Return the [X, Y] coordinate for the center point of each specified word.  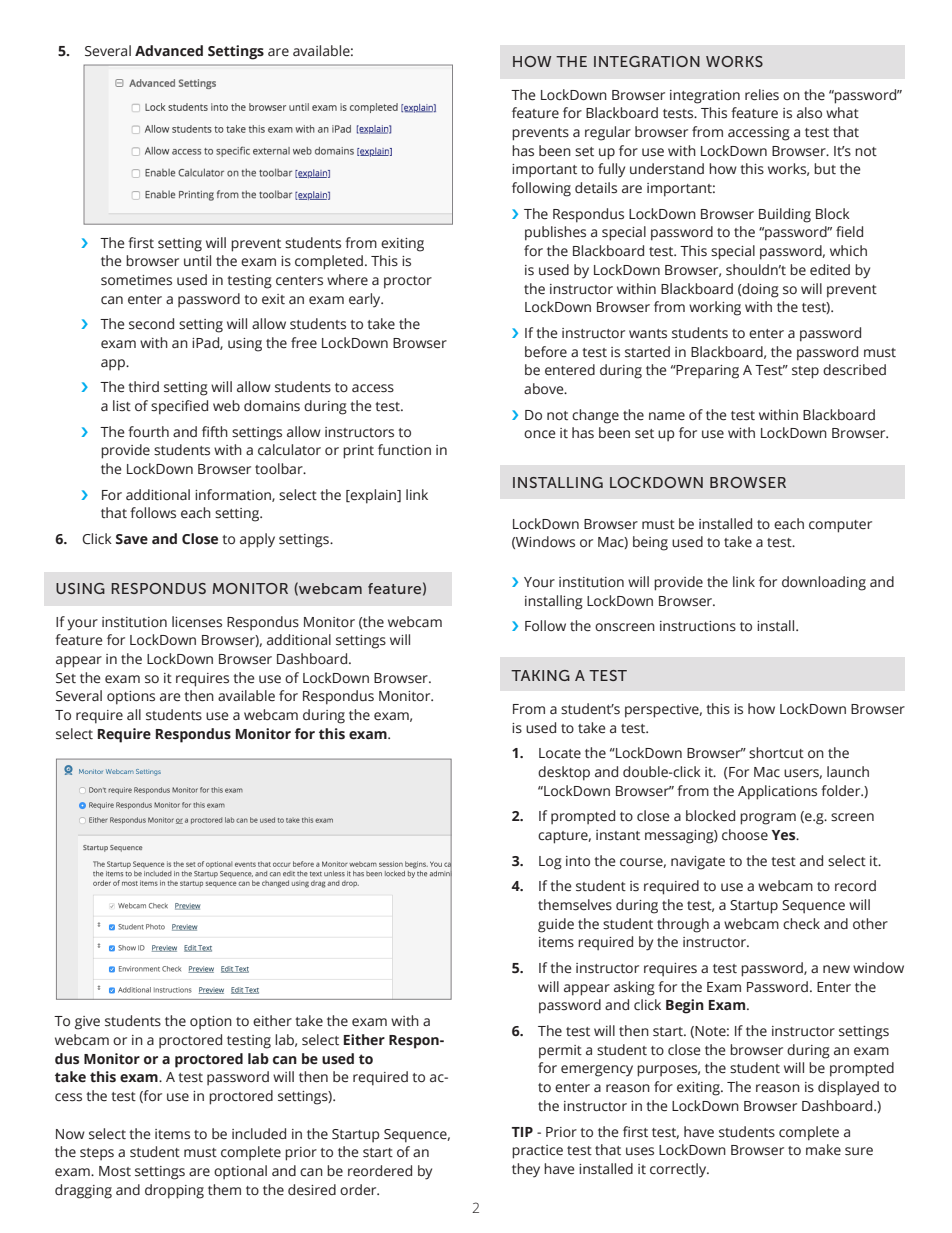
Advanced [169, 51]
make [823, 1150]
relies [762, 95]
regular [608, 133]
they [526, 1170]
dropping [174, 1191]
